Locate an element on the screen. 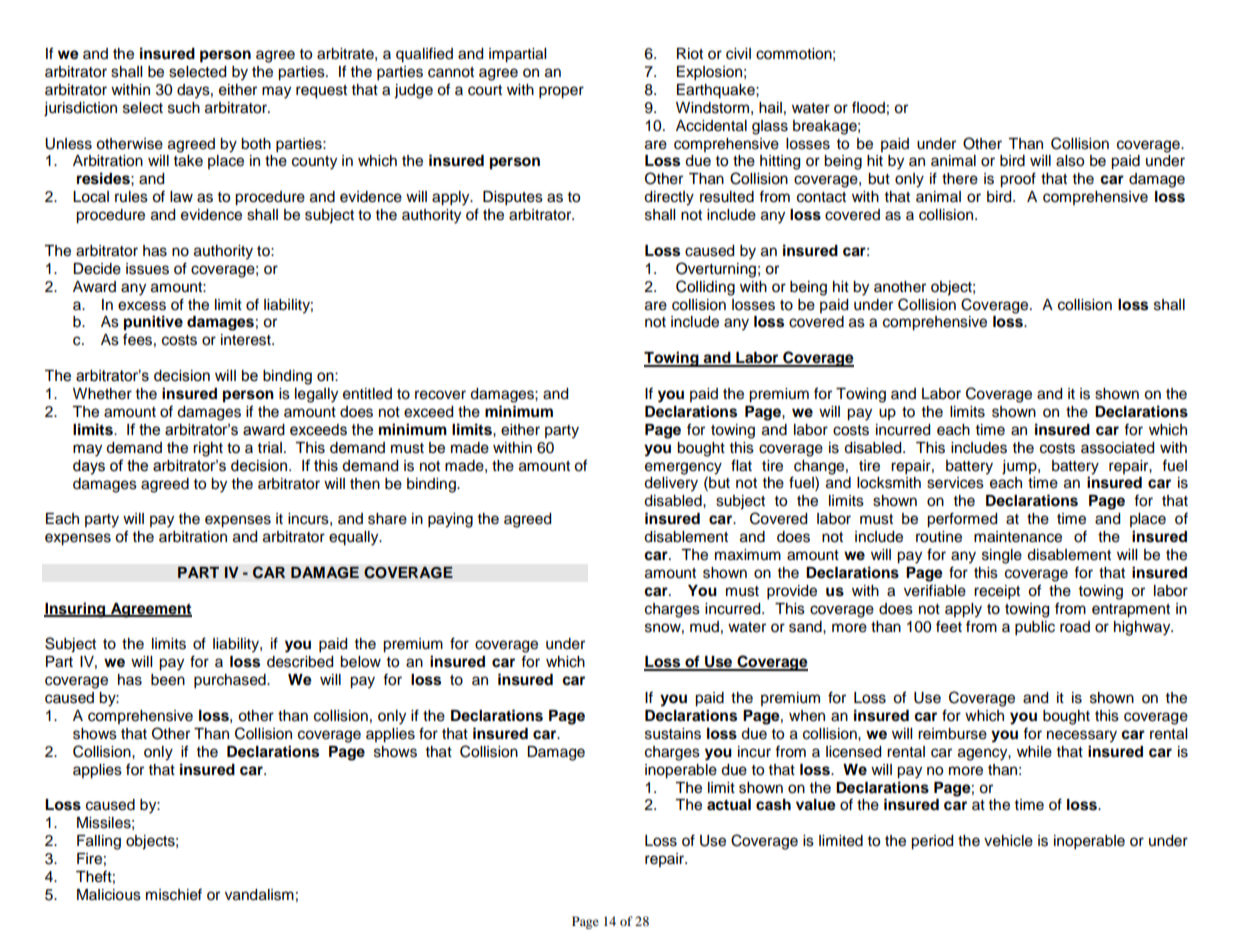 The image size is (1233, 952). mischief is located at coordinates (174, 894).
